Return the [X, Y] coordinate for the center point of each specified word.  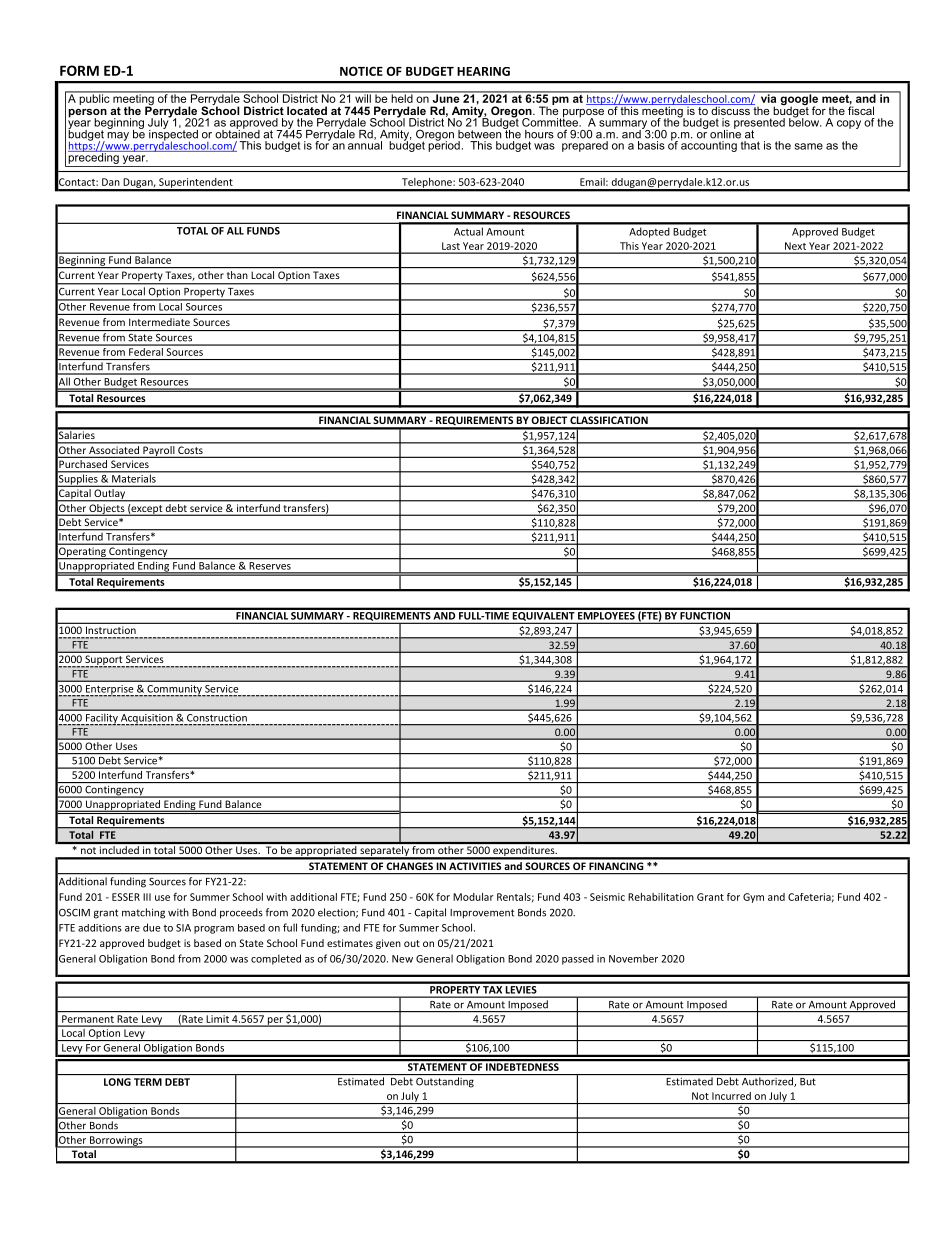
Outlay [110, 495]
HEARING [483, 71]
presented [759, 124]
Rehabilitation [661, 897]
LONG [117, 1082]
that [750, 145]
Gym [753, 898]
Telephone [427, 184]
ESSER [126, 897]
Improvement [482, 914]
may [118, 136]
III [147, 897]
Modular [473, 897]
